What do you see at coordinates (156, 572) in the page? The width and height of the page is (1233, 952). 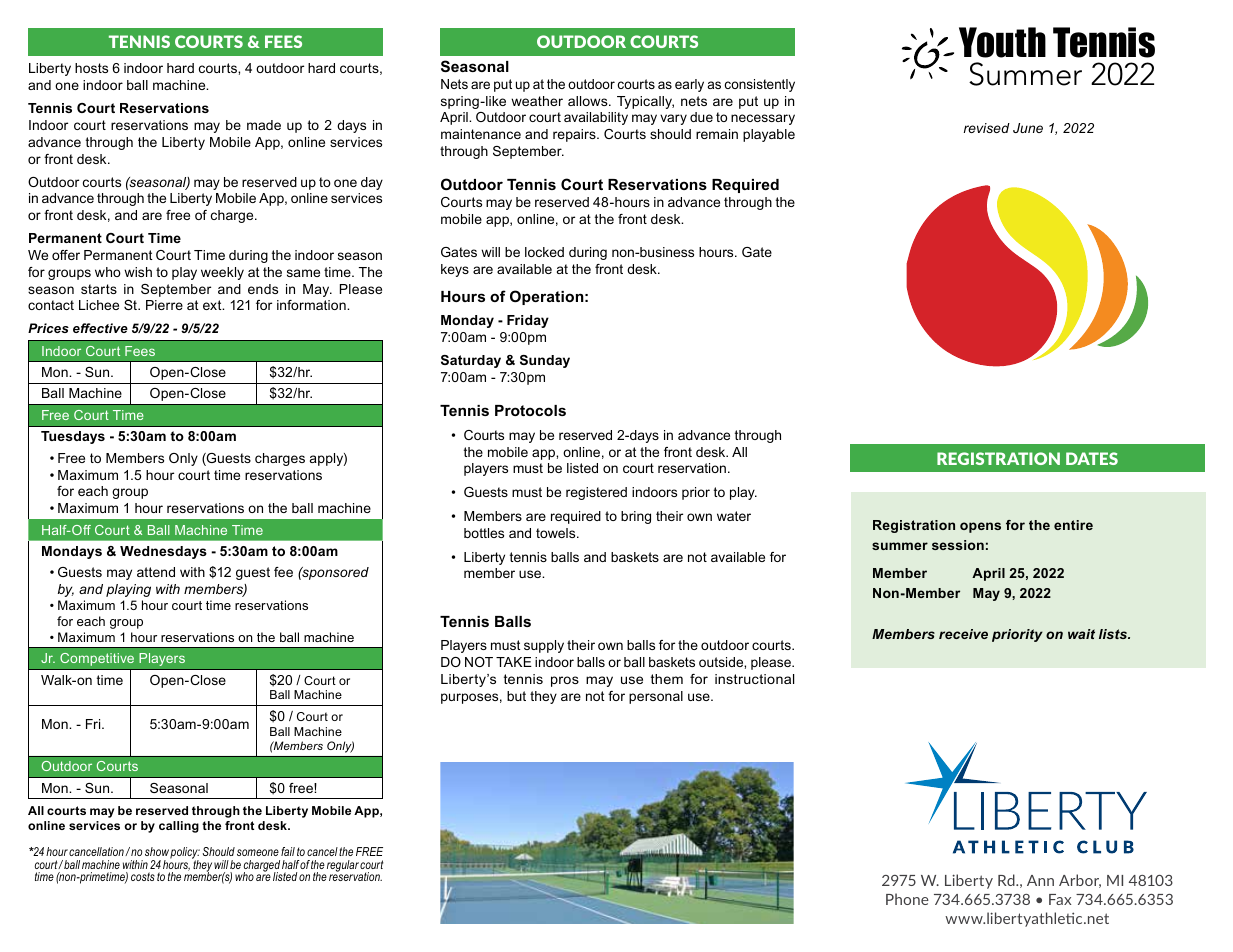 I see `attend` at bounding box center [156, 572].
